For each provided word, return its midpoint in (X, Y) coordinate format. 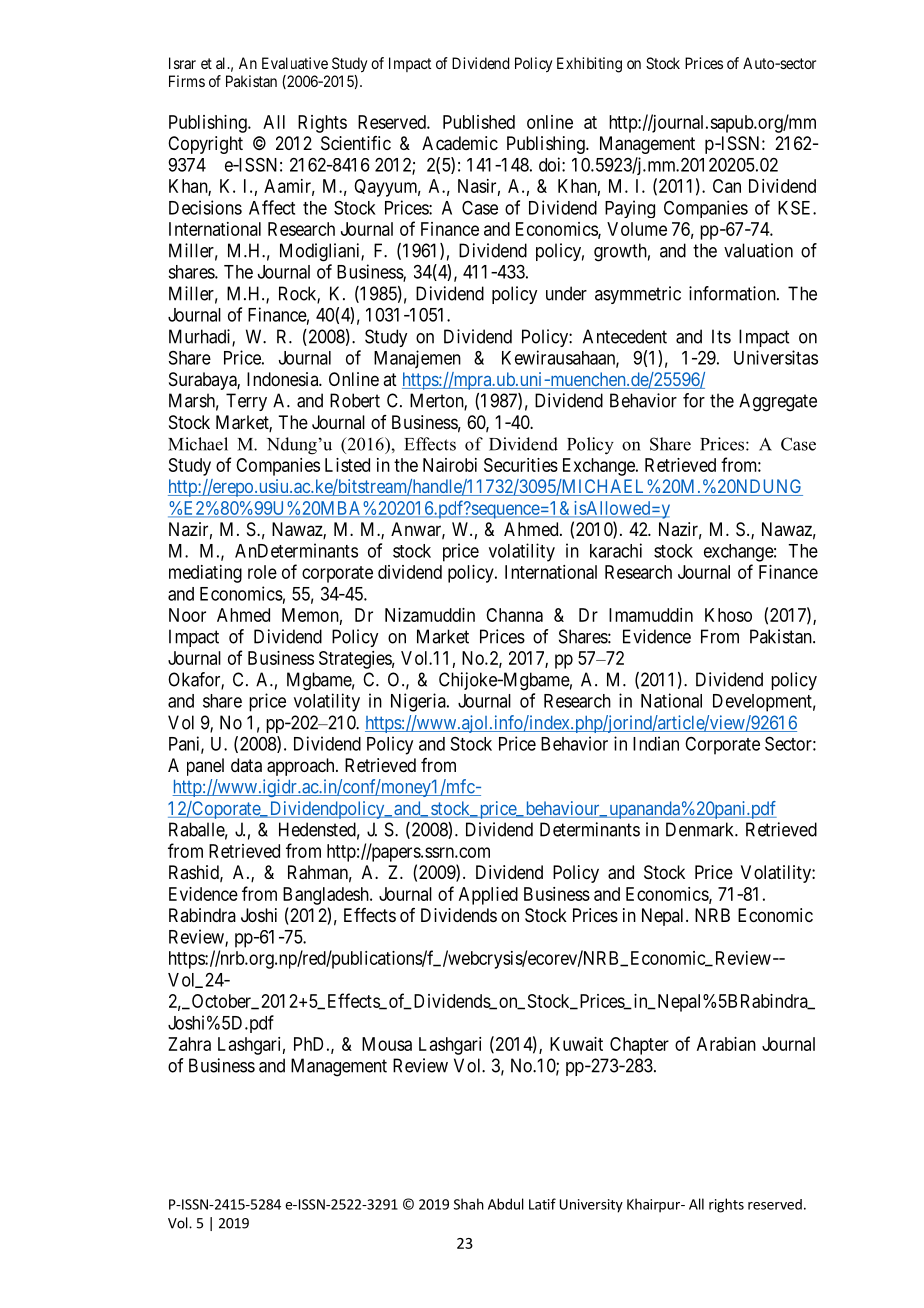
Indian (656, 743)
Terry (246, 402)
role (262, 572)
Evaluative (295, 63)
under (566, 293)
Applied (488, 896)
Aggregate (778, 402)
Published (479, 122)
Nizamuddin (430, 615)
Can (727, 186)
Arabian (726, 1044)
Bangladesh (327, 896)
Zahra (189, 1044)
